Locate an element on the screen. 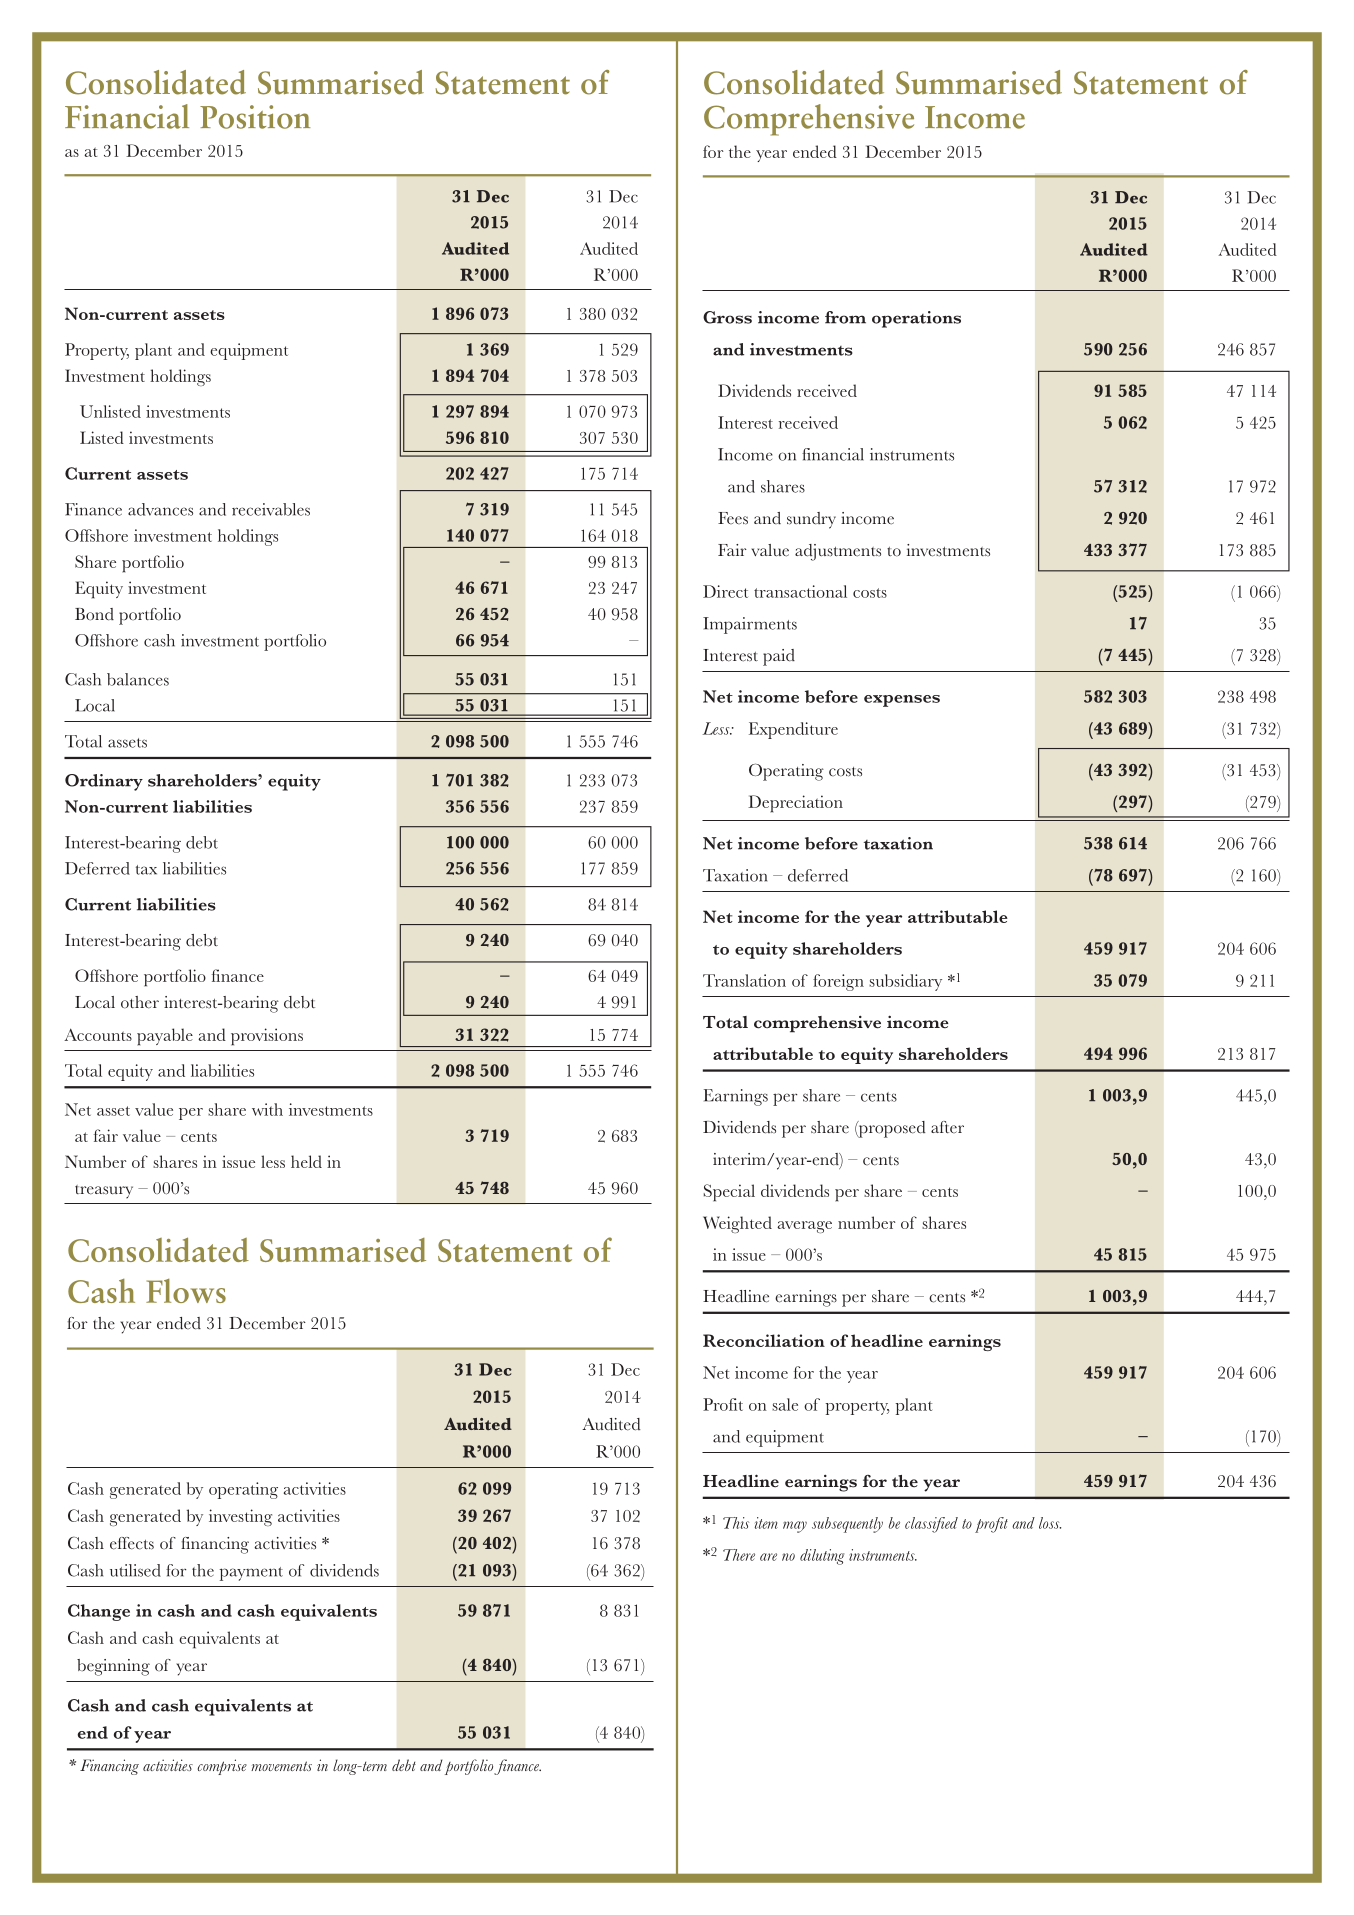 The height and width of the screenshot is (1915, 1354). sale is located at coordinates (785, 1404).
